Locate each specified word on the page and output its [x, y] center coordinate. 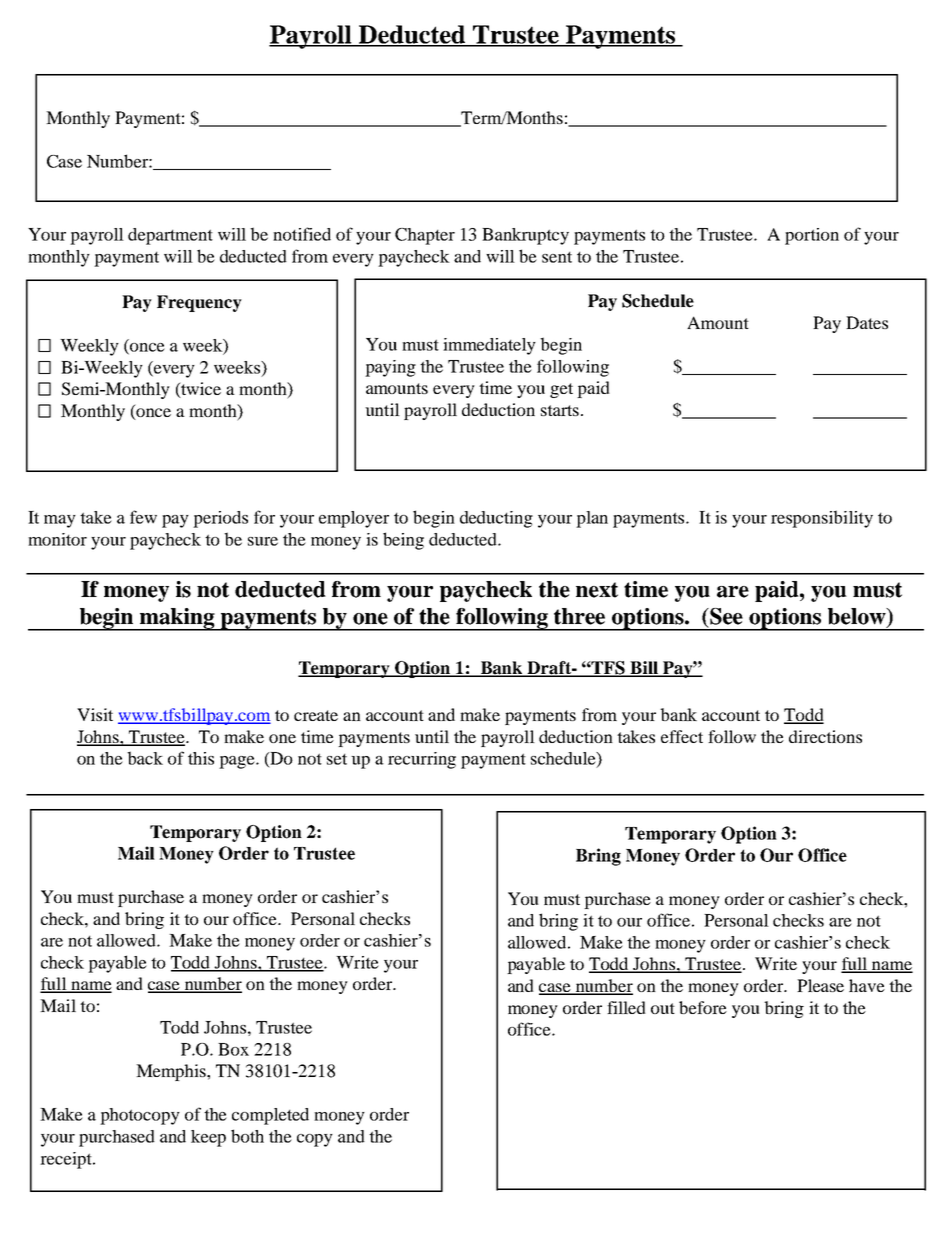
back [145, 758]
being [403, 541]
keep [208, 1138]
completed [270, 1116]
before [703, 1007]
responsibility [822, 519]
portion [812, 236]
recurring [422, 760]
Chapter [425, 236]
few [143, 517]
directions [825, 736]
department [170, 236]
